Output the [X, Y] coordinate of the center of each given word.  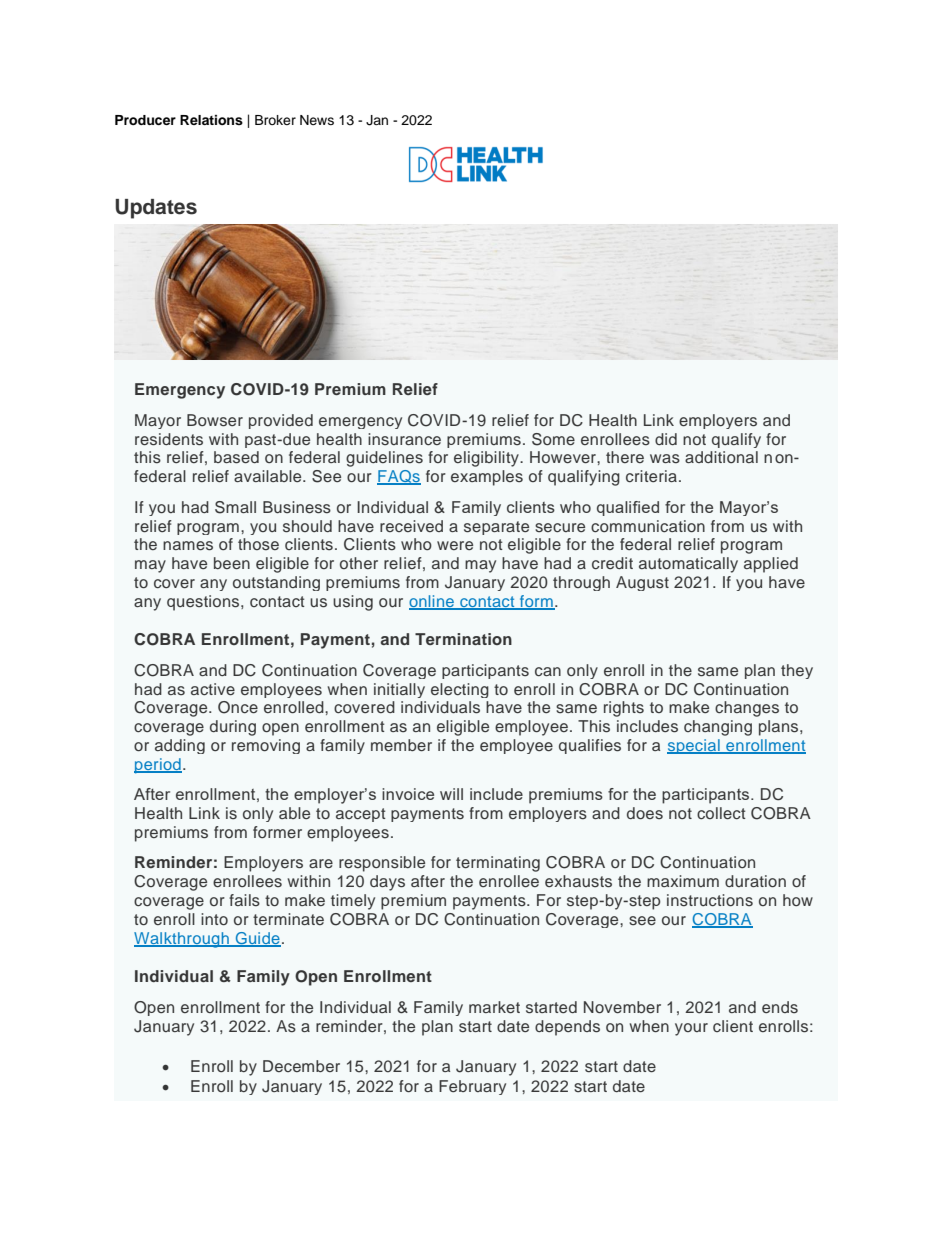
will [451, 794]
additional [721, 457]
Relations [211, 120]
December [301, 1066]
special [694, 746]
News [317, 120]
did [666, 439]
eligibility [487, 459]
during [233, 728]
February [472, 1087]
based [236, 457]
